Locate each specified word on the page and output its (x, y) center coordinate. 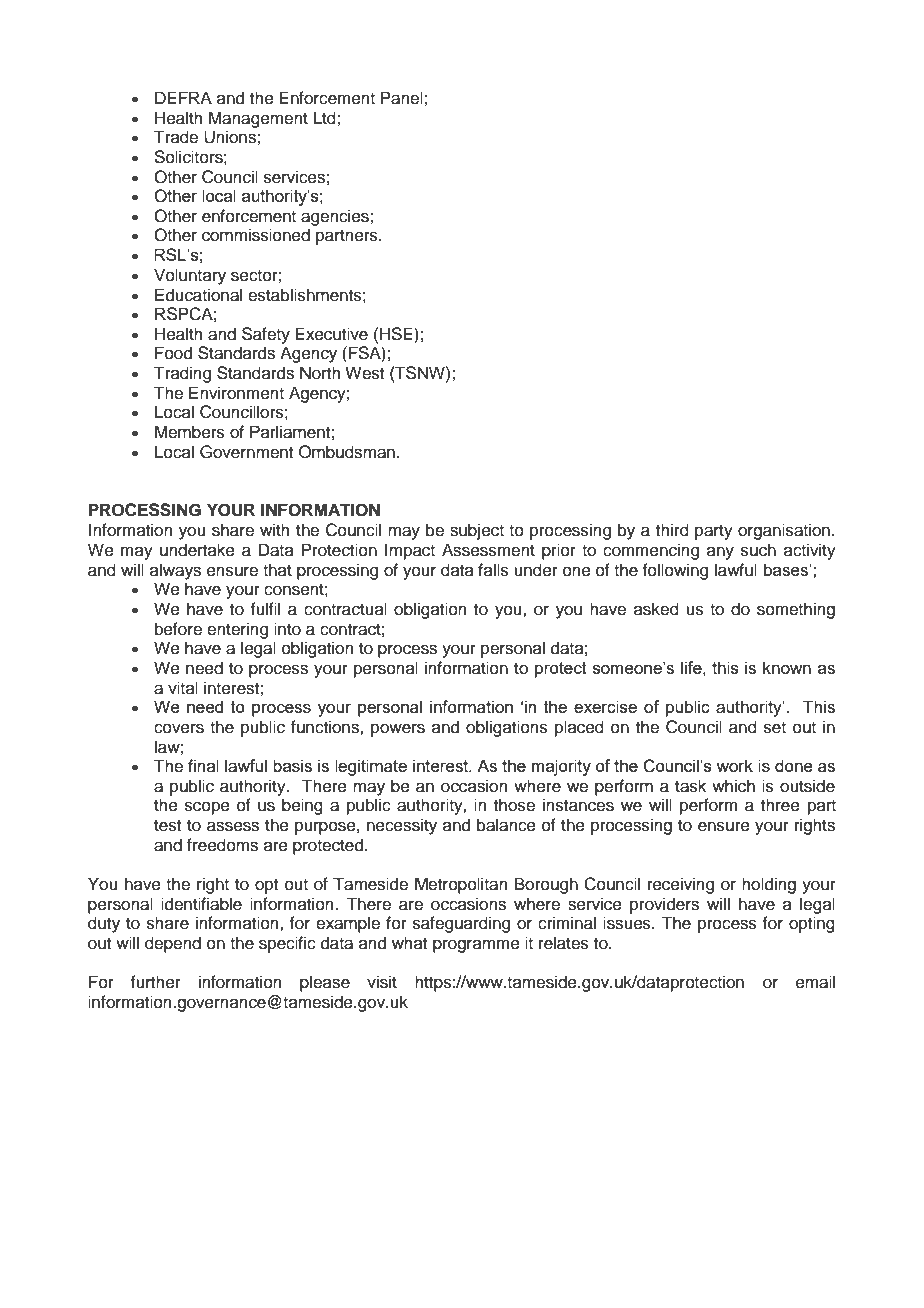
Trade (176, 137)
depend (173, 944)
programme (476, 946)
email (815, 982)
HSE (397, 334)
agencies (336, 217)
